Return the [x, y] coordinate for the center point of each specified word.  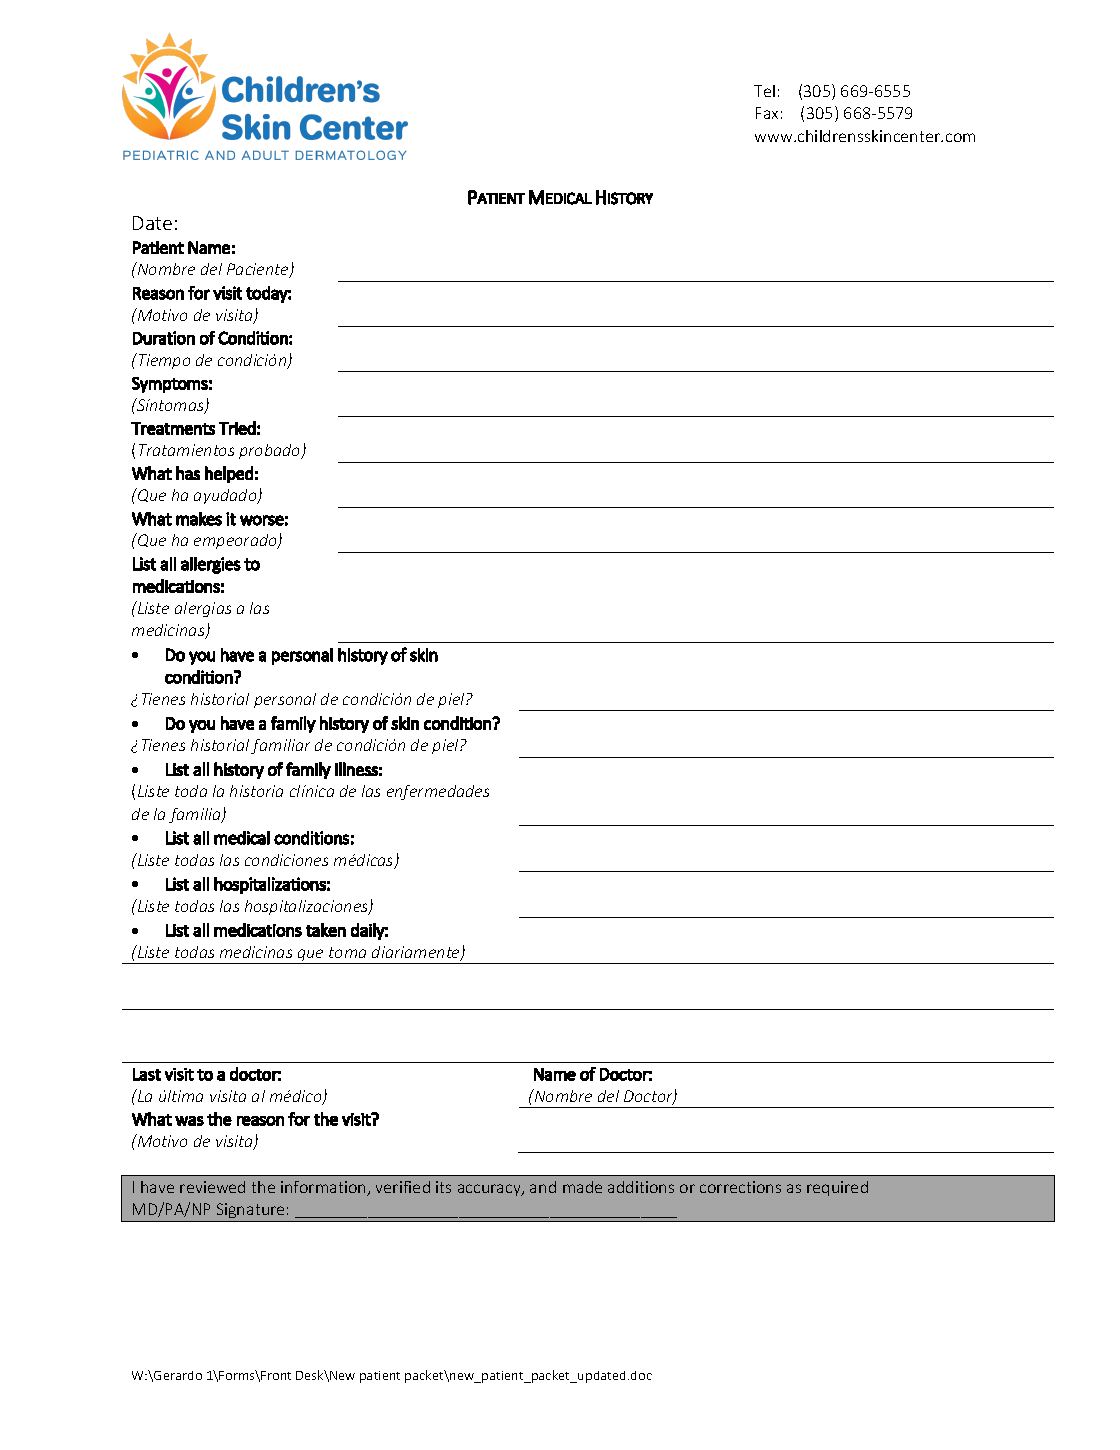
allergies [211, 565]
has [188, 473]
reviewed [212, 1187]
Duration [164, 338]
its [443, 1187]
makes [199, 519]
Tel [764, 91]
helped [229, 474]
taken [326, 930]
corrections [740, 1187]
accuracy [490, 1190]
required [837, 1188]
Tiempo [163, 361]
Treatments [173, 428]
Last [147, 1074]
